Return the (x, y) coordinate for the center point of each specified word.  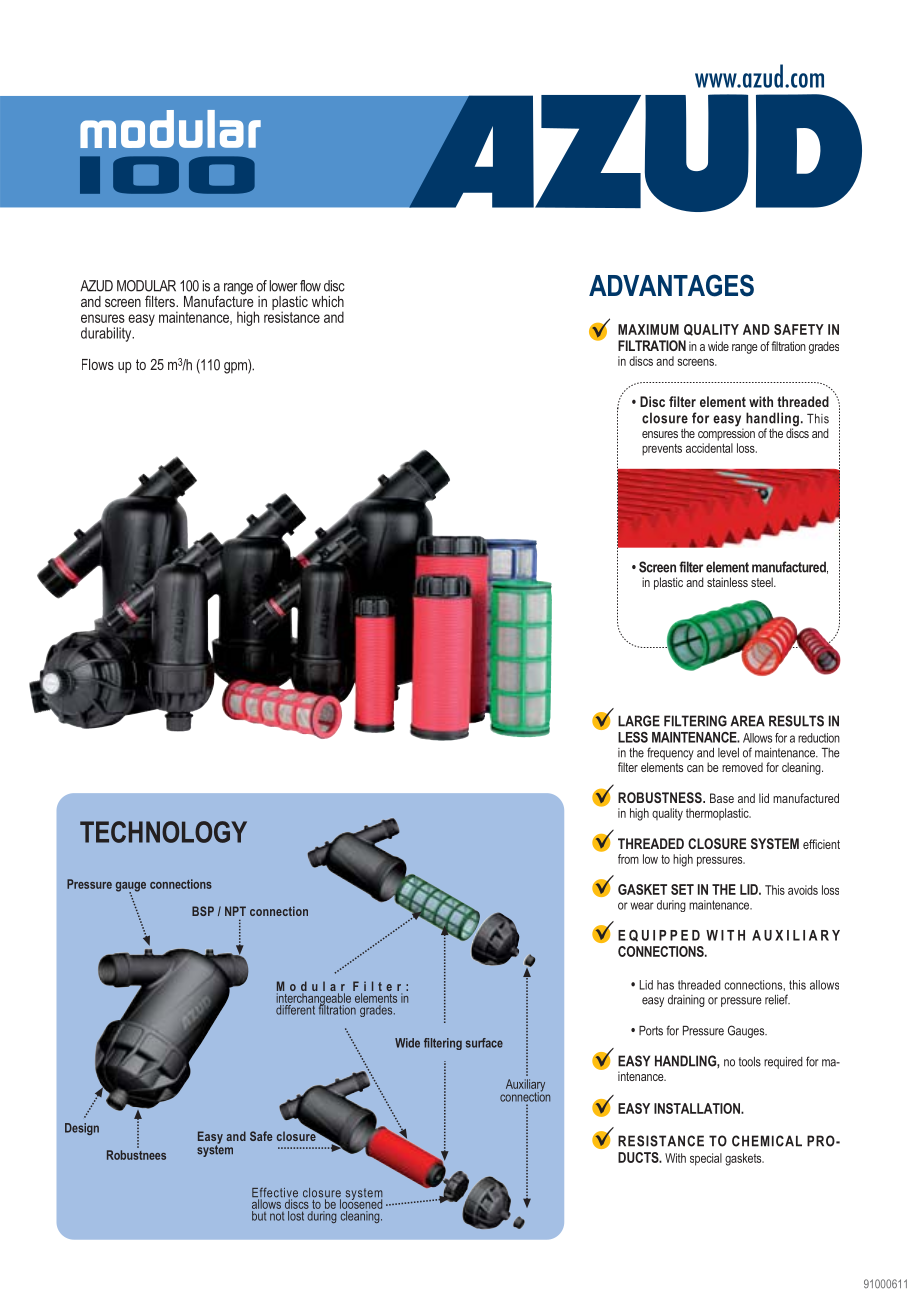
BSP (203, 911)
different (295, 1008)
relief (777, 999)
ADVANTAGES (671, 285)
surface (484, 1043)
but (259, 1216)
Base (722, 798)
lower (283, 286)
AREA (747, 721)
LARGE (639, 721)
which (328, 301)
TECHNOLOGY (163, 832)
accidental (709, 448)
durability (107, 334)
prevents (662, 450)
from (628, 859)
